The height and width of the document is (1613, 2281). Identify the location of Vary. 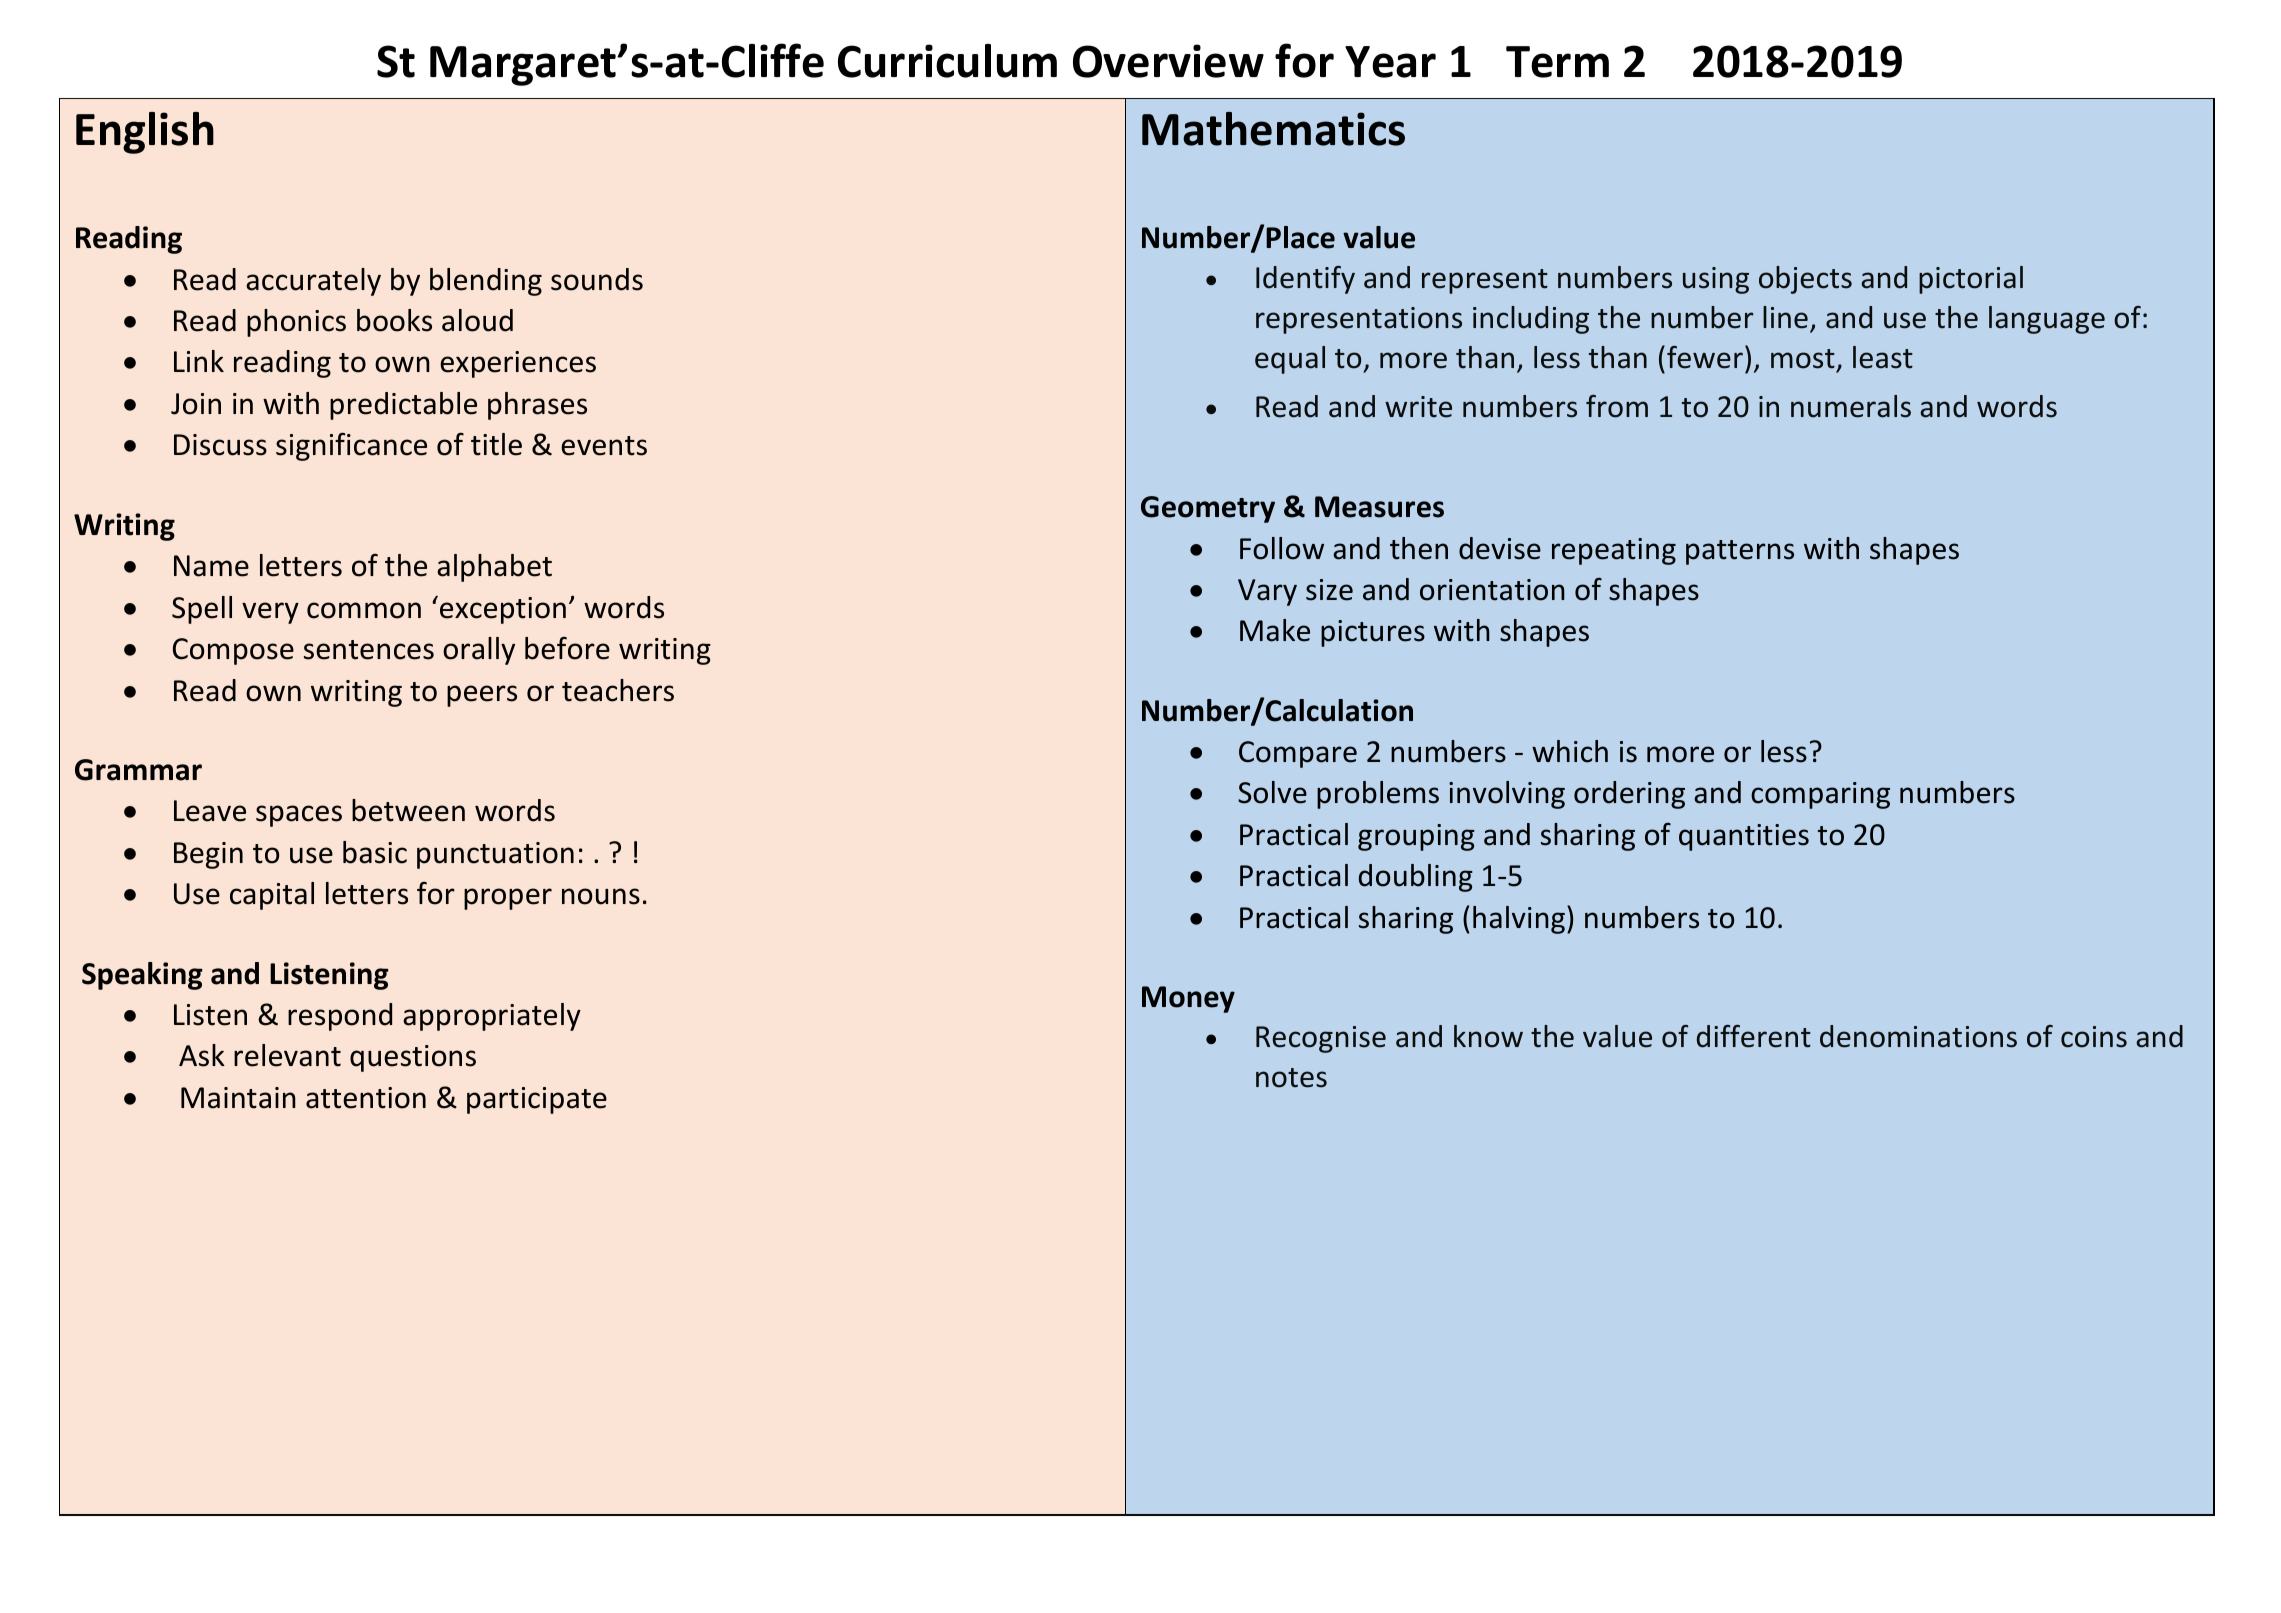
(1267, 592).
